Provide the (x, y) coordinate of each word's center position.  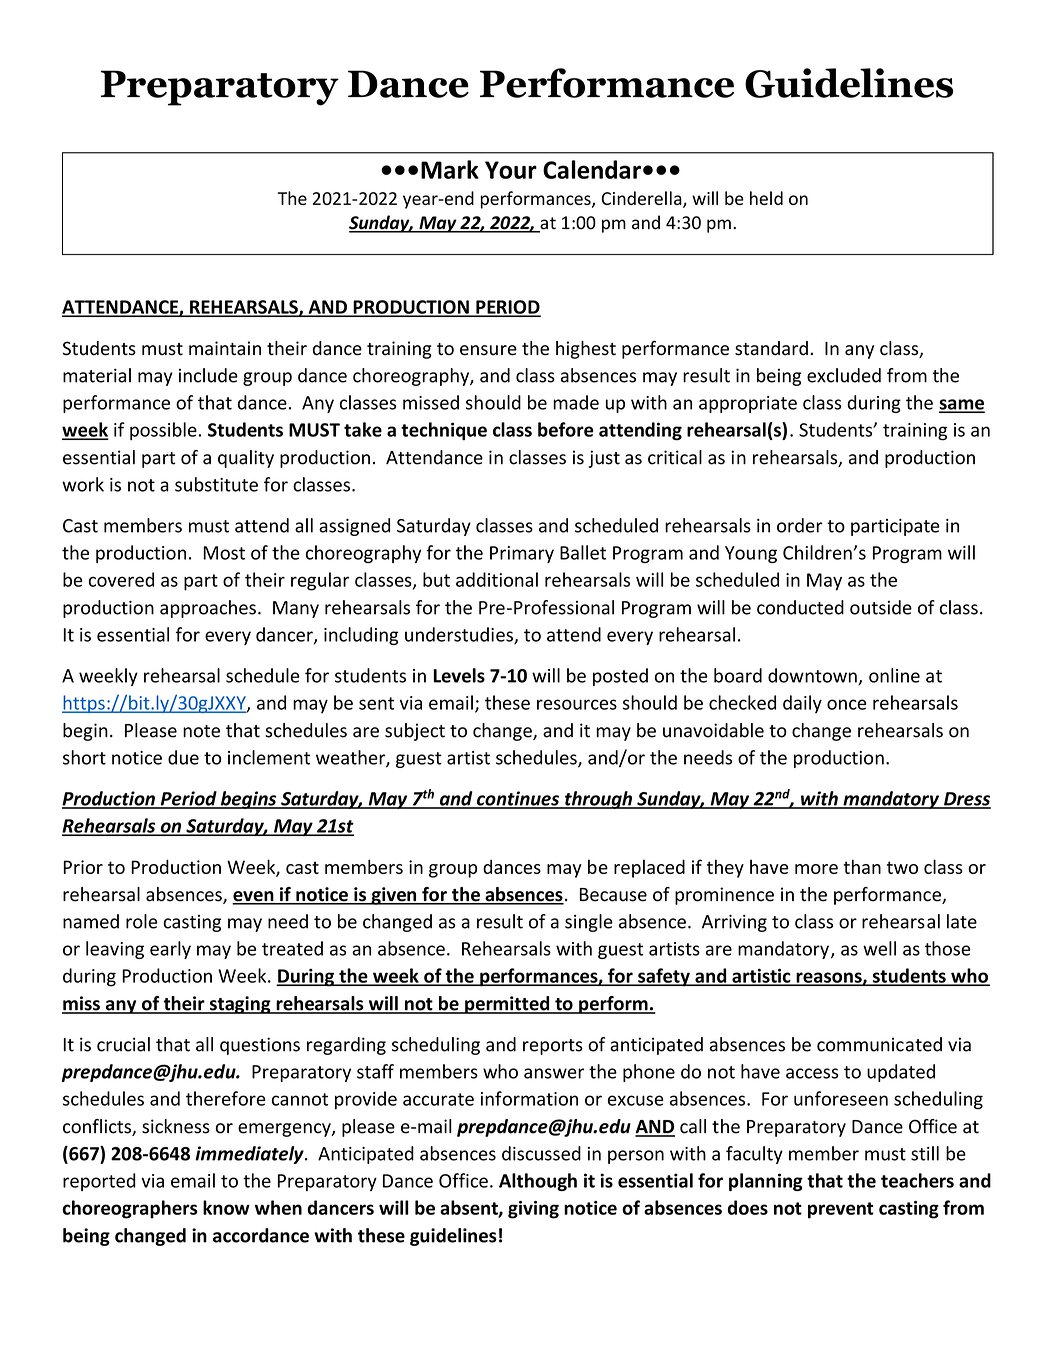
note (201, 731)
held (766, 198)
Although (538, 1182)
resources (577, 704)
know (226, 1207)
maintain (225, 348)
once (846, 704)
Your (511, 170)
